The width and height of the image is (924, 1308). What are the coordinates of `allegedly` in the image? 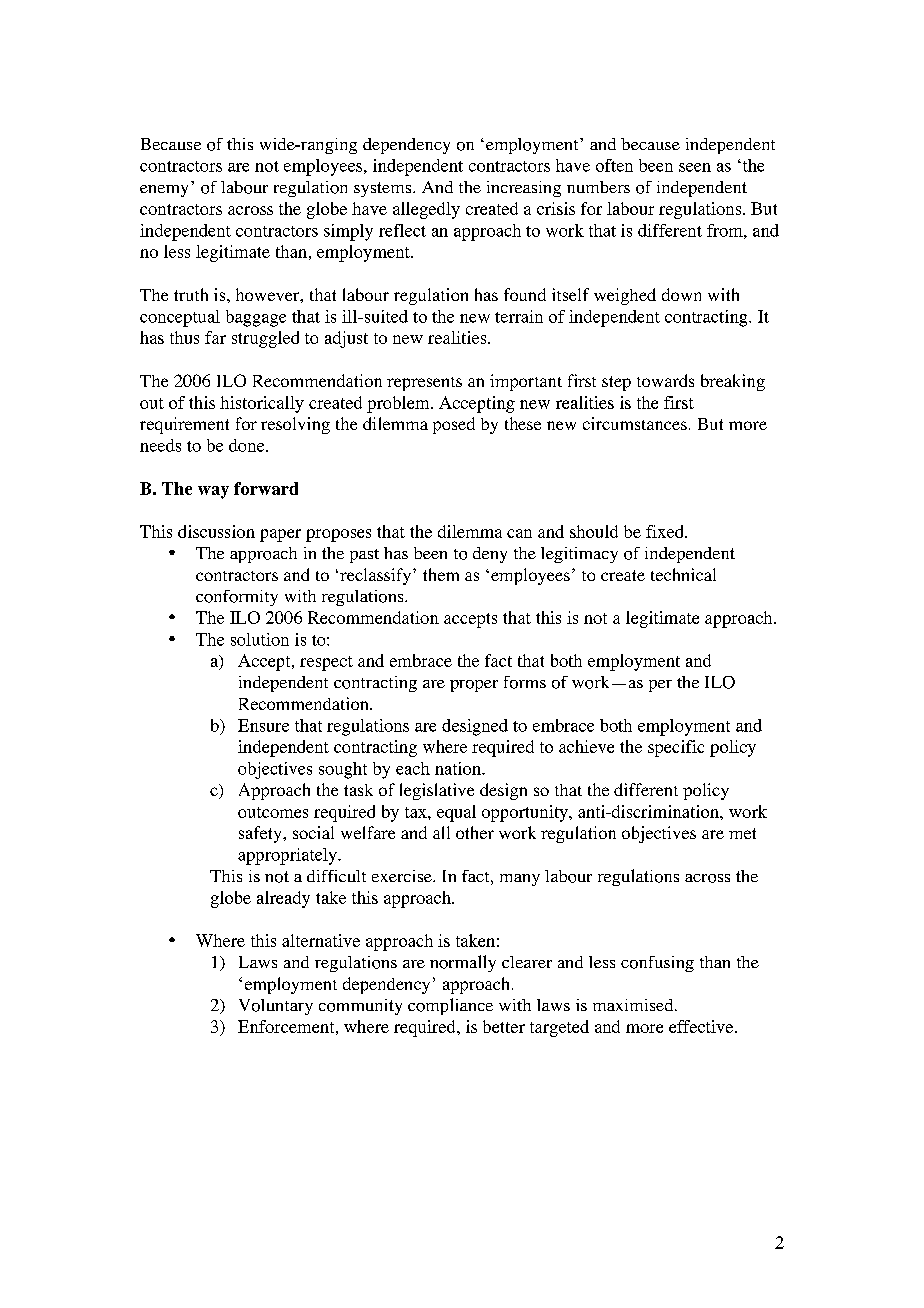 It's located at (426, 210).
